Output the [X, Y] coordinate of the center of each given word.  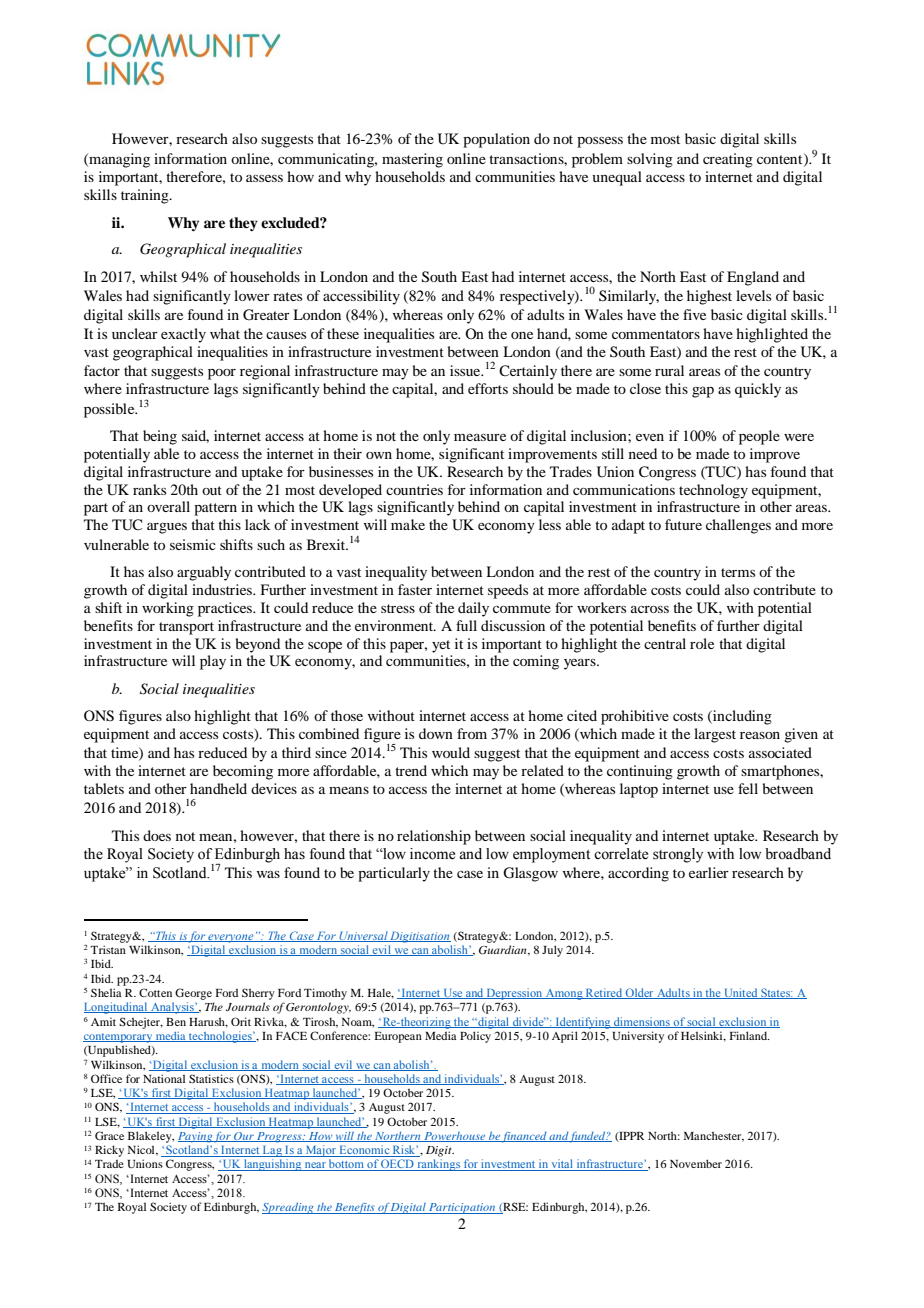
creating [728, 160]
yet [441, 646]
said [195, 436]
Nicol [142, 1150]
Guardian [504, 950]
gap [703, 392]
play [213, 662]
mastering [412, 160]
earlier [709, 872]
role [702, 643]
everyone [231, 938]
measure [480, 437]
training [146, 196]
